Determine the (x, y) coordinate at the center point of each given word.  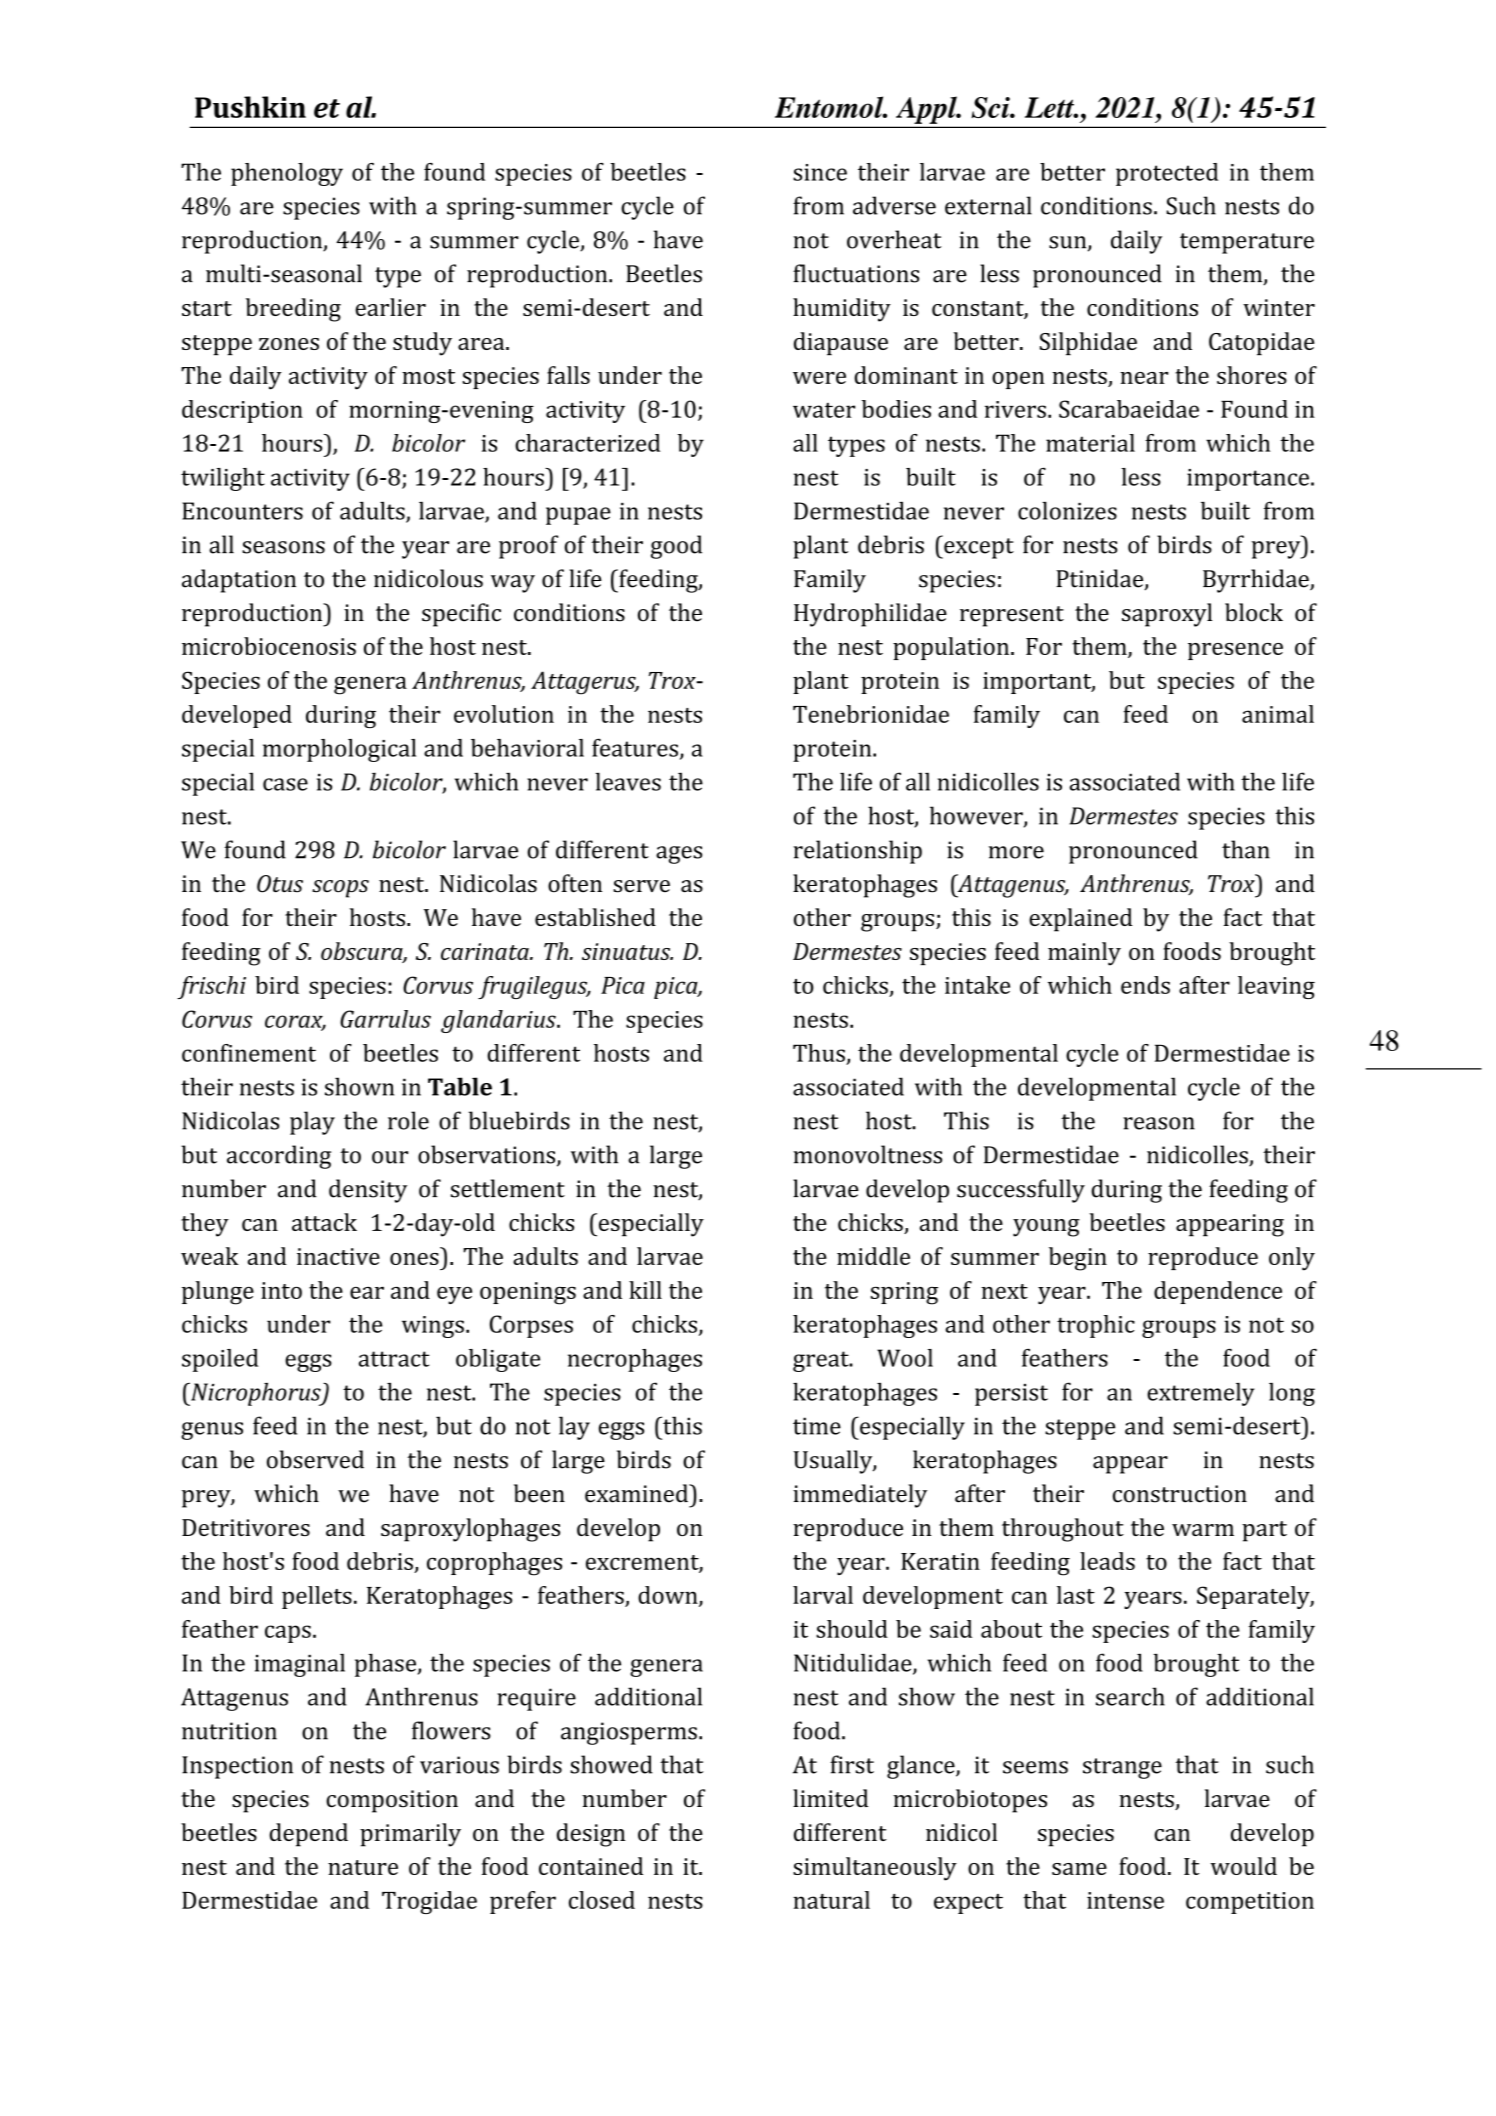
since (820, 172)
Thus (819, 1053)
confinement (249, 1053)
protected (1167, 174)
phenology (287, 174)
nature (363, 1867)
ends (1145, 985)
